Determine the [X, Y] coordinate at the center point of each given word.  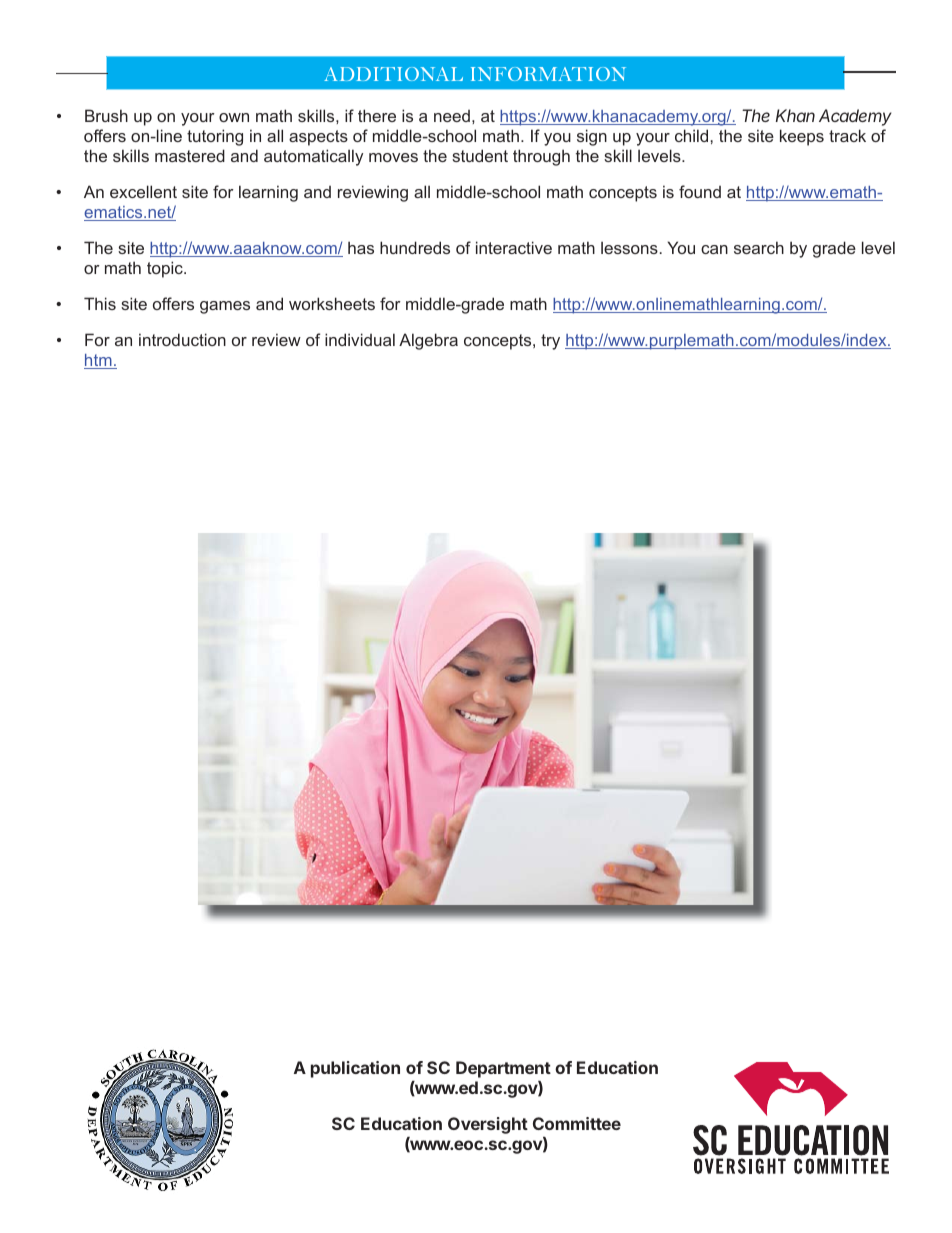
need [452, 116]
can [714, 249]
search [759, 247]
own [234, 117]
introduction [182, 339]
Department [503, 1069]
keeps [802, 137]
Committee [577, 1123]
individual [360, 339]
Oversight [488, 1125]
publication [355, 1069]
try [550, 342]
